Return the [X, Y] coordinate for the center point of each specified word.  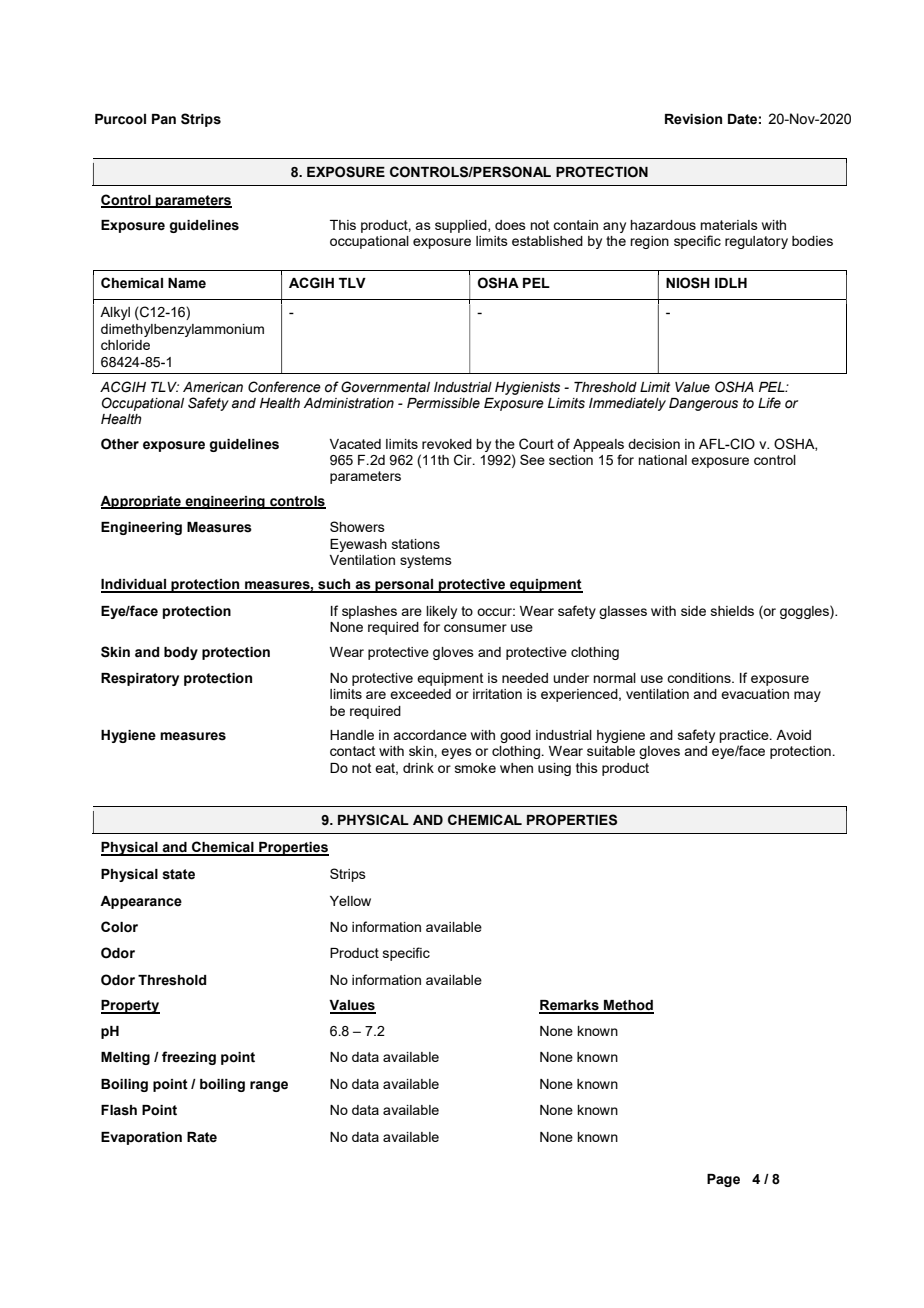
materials [729, 225]
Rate [202, 1137]
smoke [475, 768]
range [269, 1086]
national [663, 460]
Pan [164, 119]
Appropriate [141, 502]
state [178, 874]
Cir [464, 460]
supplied [462, 226]
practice [745, 736]
